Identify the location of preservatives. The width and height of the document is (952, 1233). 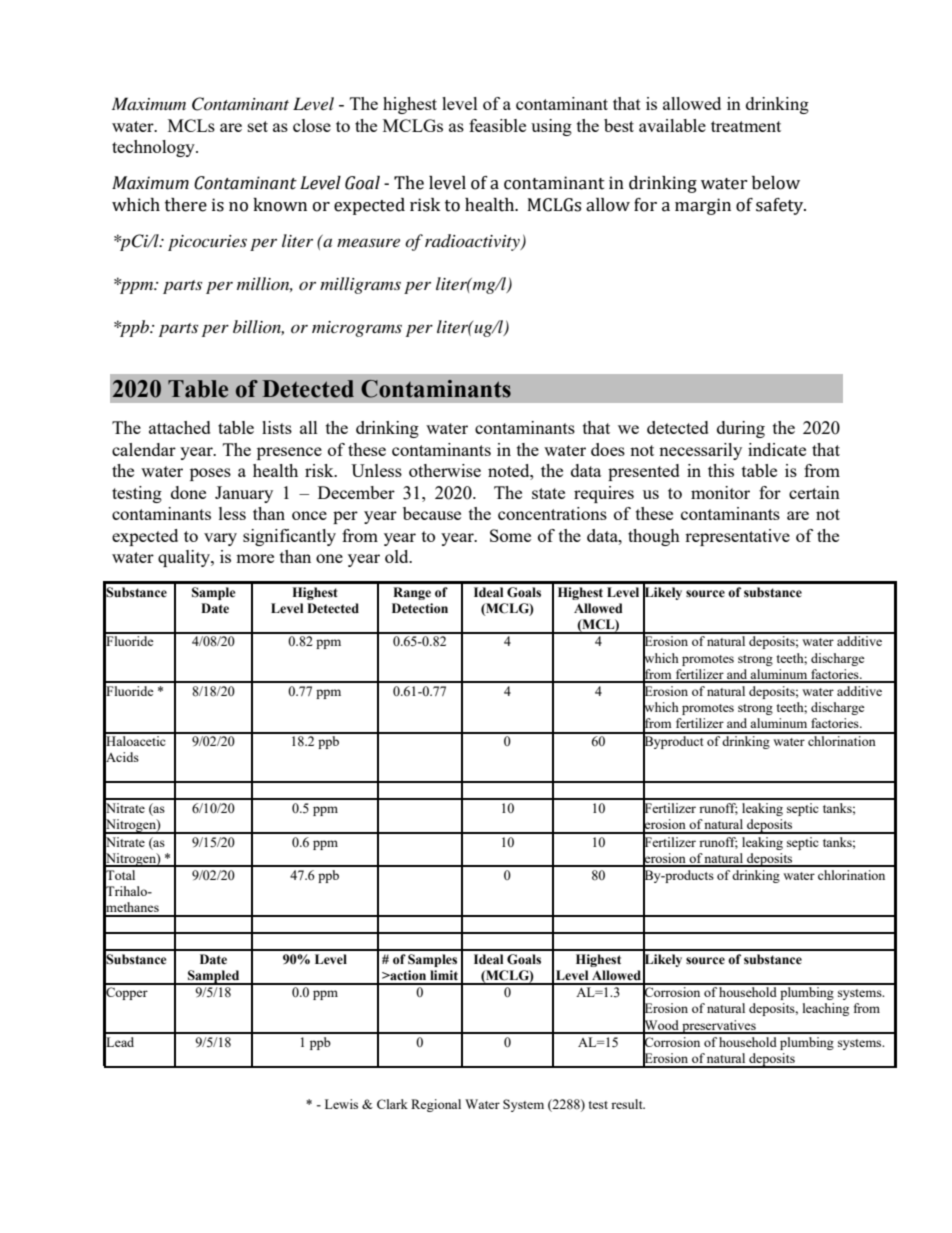
(719, 1027).
